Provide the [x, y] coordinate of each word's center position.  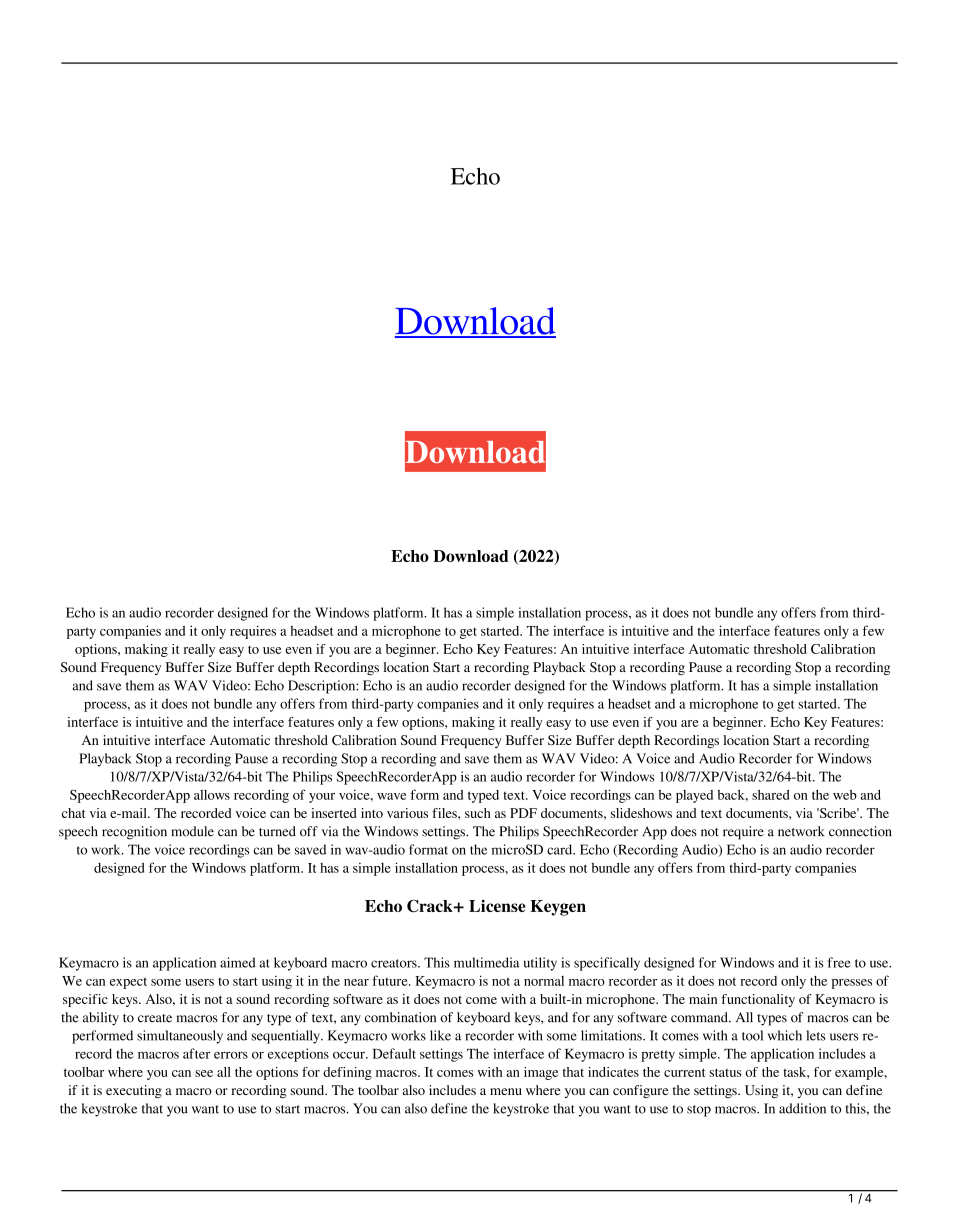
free [839, 962]
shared [770, 795]
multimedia [486, 962]
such [478, 813]
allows [212, 795]
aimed [238, 962]
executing [134, 1091]
